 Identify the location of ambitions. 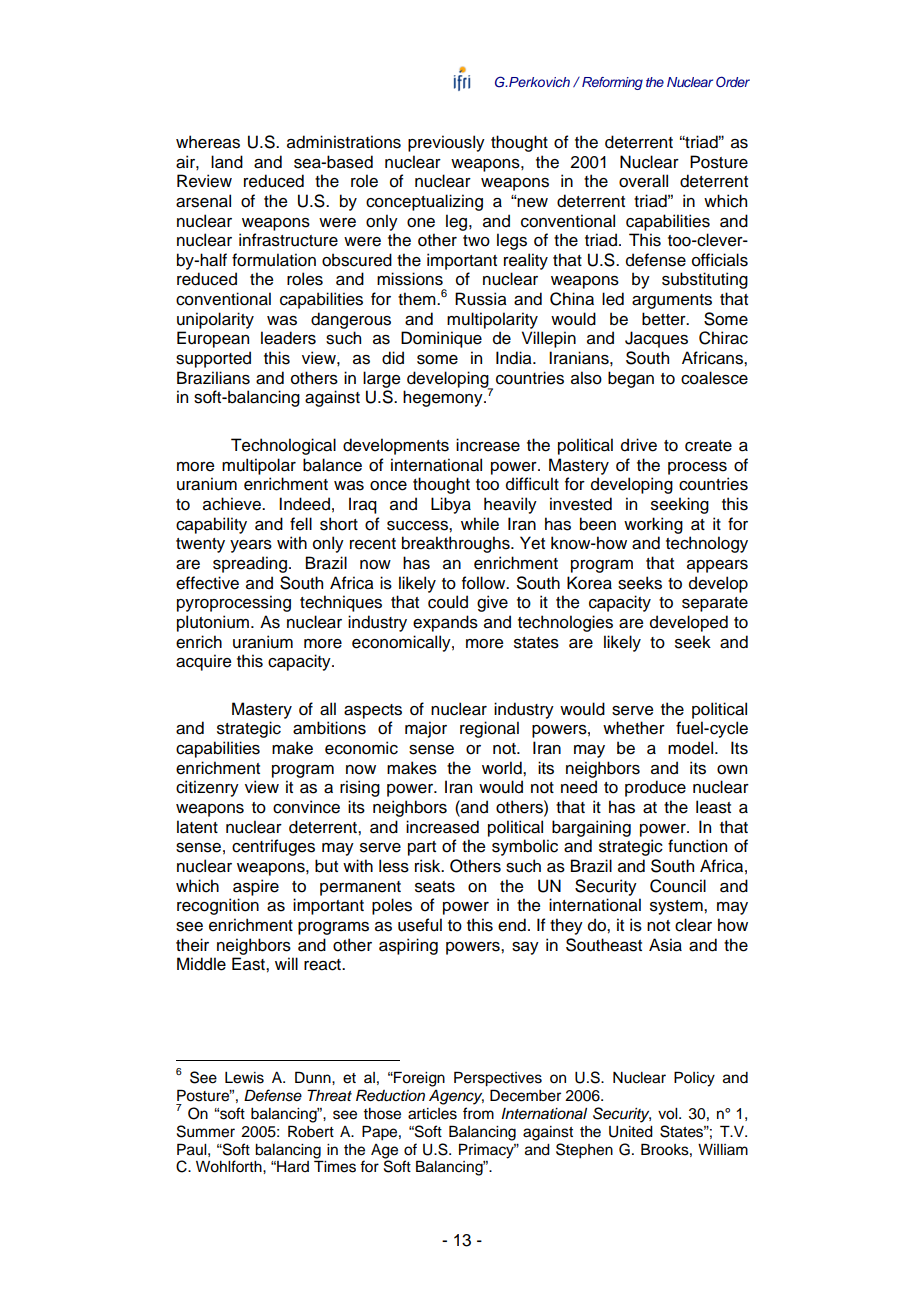
(329, 728).
